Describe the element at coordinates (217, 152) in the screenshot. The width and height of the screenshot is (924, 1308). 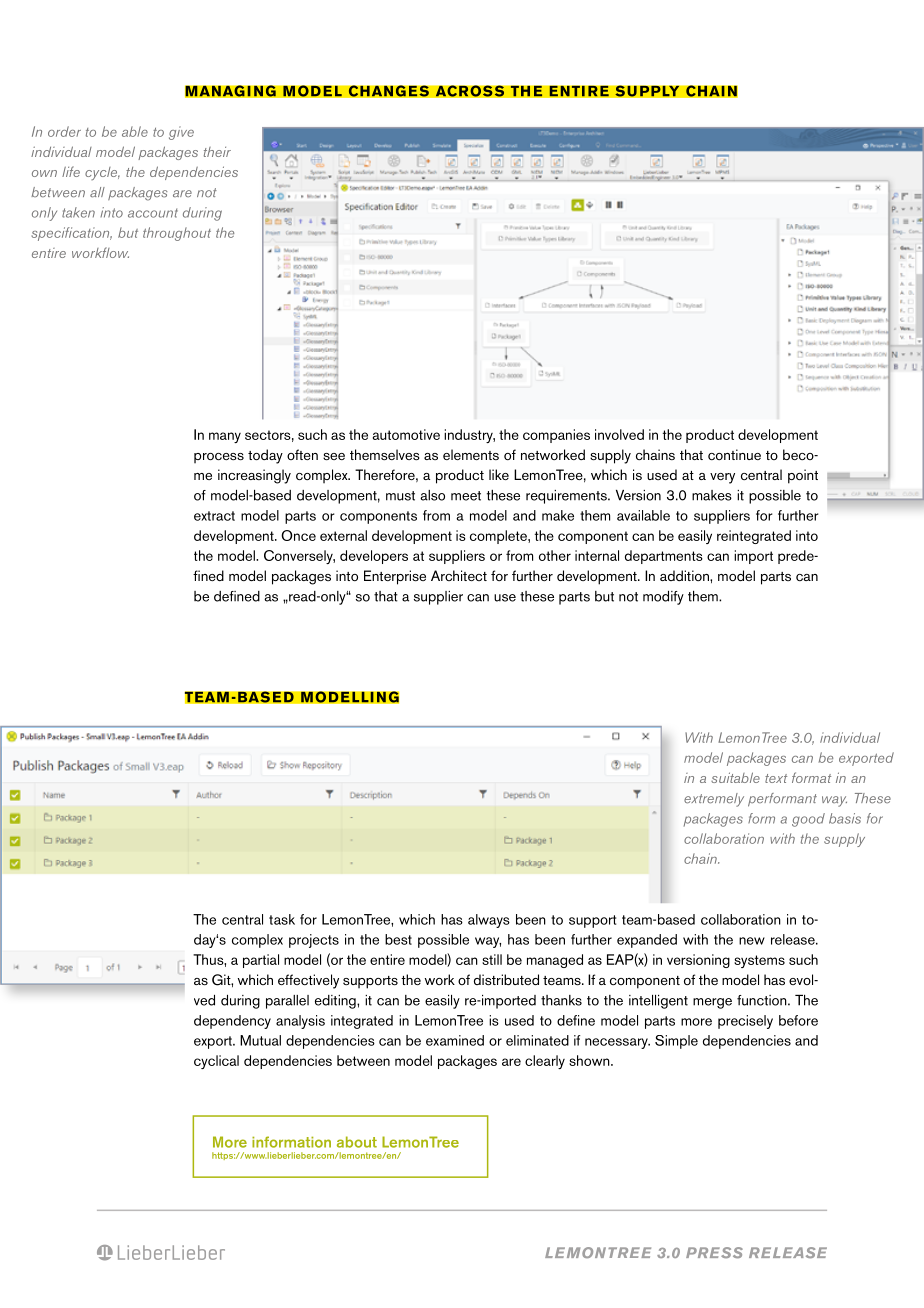
I see `their` at that location.
